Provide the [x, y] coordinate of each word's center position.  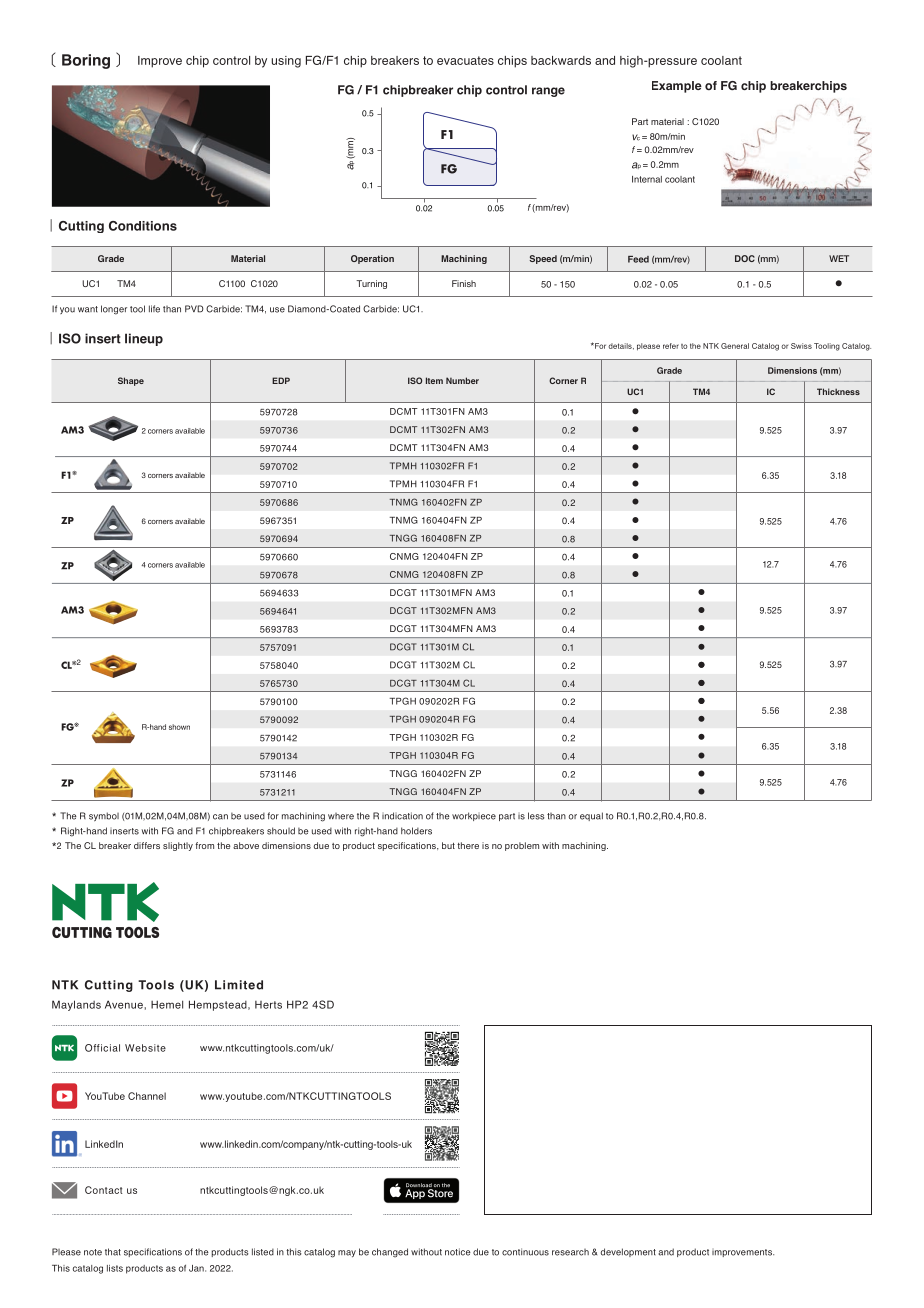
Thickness [838, 391]
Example [677, 87]
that [113, 1252]
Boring [86, 61]
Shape [131, 381]
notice [458, 1252]
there [468, 845]
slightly [178, 846]
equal [591, 816]
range [548, 92]
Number [462, 380]
